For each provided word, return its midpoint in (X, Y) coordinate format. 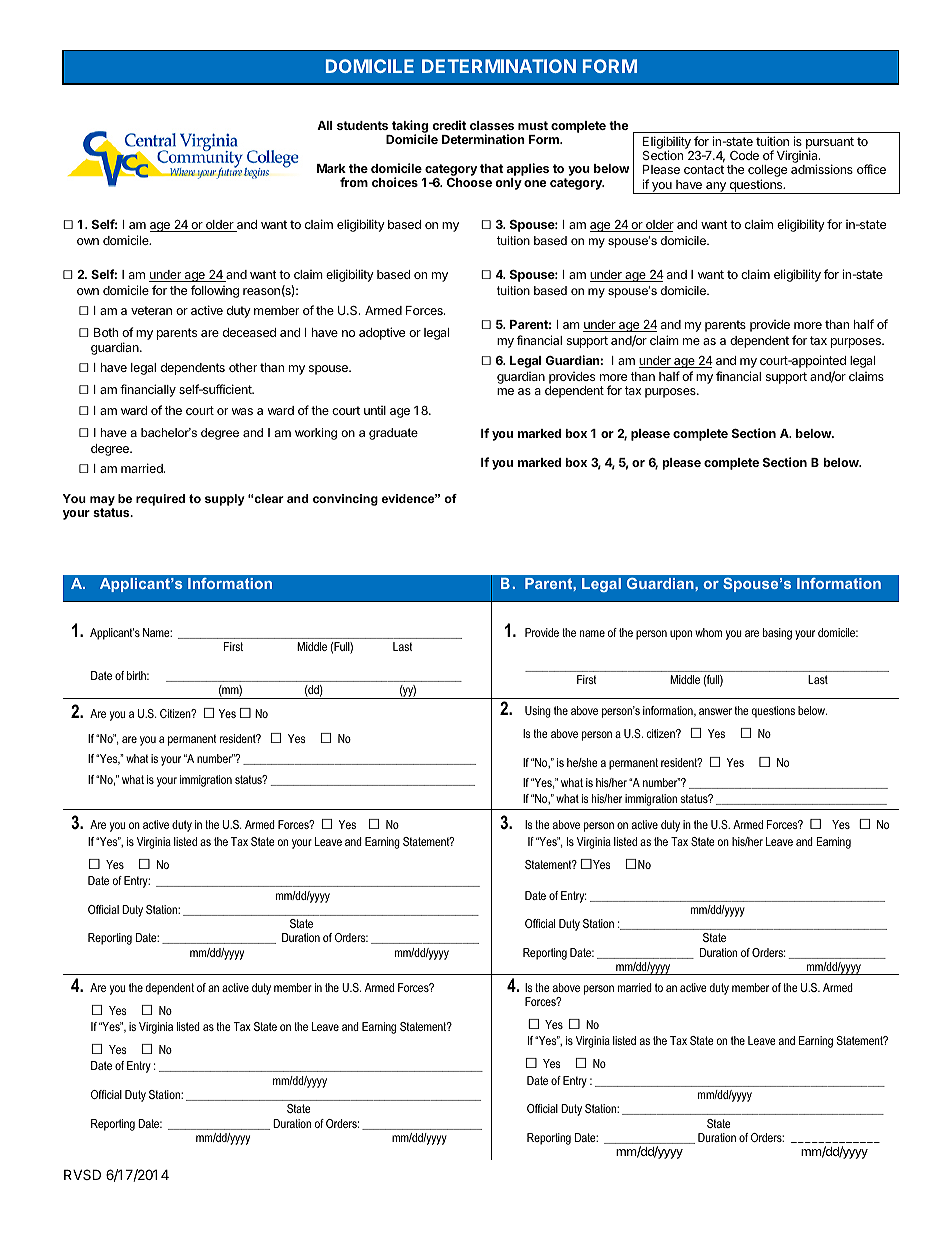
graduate (393, 434)
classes (492, 125)
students (362, 125)
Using (538, 712)
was (242, 411)
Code (744, 155)
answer (715, 711)
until (375, 410)
